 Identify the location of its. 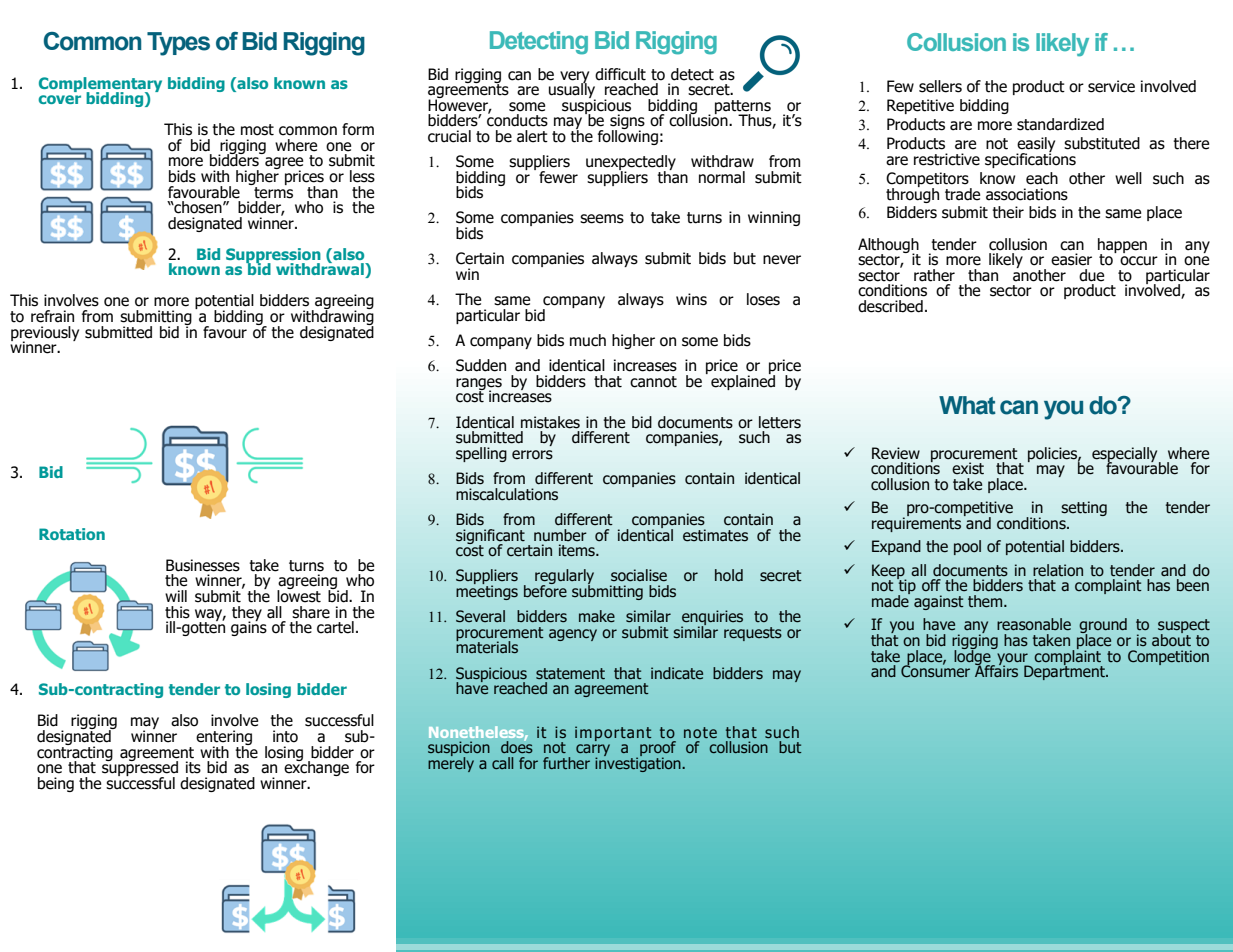
(193, 767).
